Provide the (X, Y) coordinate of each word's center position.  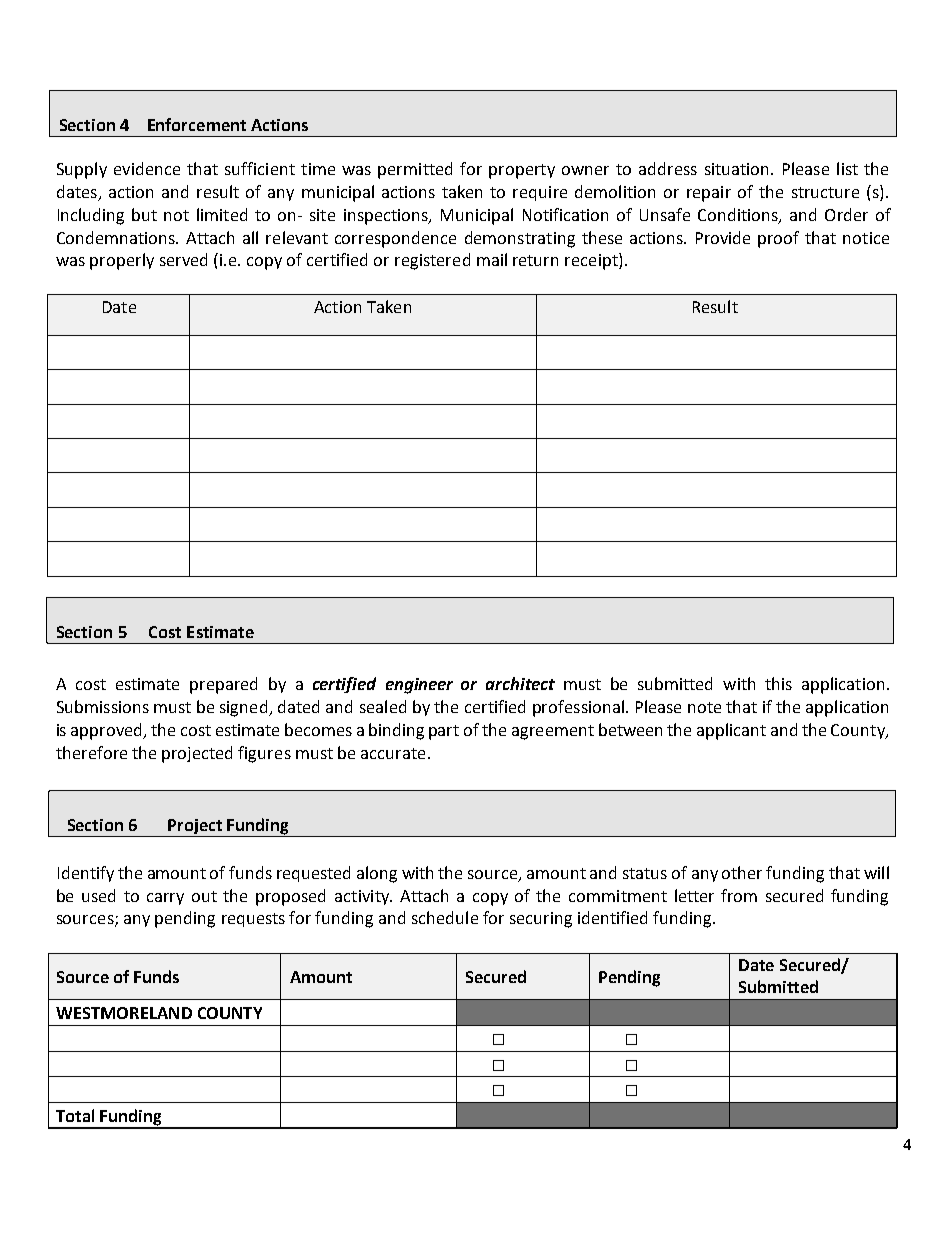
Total (75, 1115)
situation (738, 169)
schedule (445, 917)
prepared (223, 685)
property (522, 171)
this (778, 683)
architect (520, 683)
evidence (147, 168)
